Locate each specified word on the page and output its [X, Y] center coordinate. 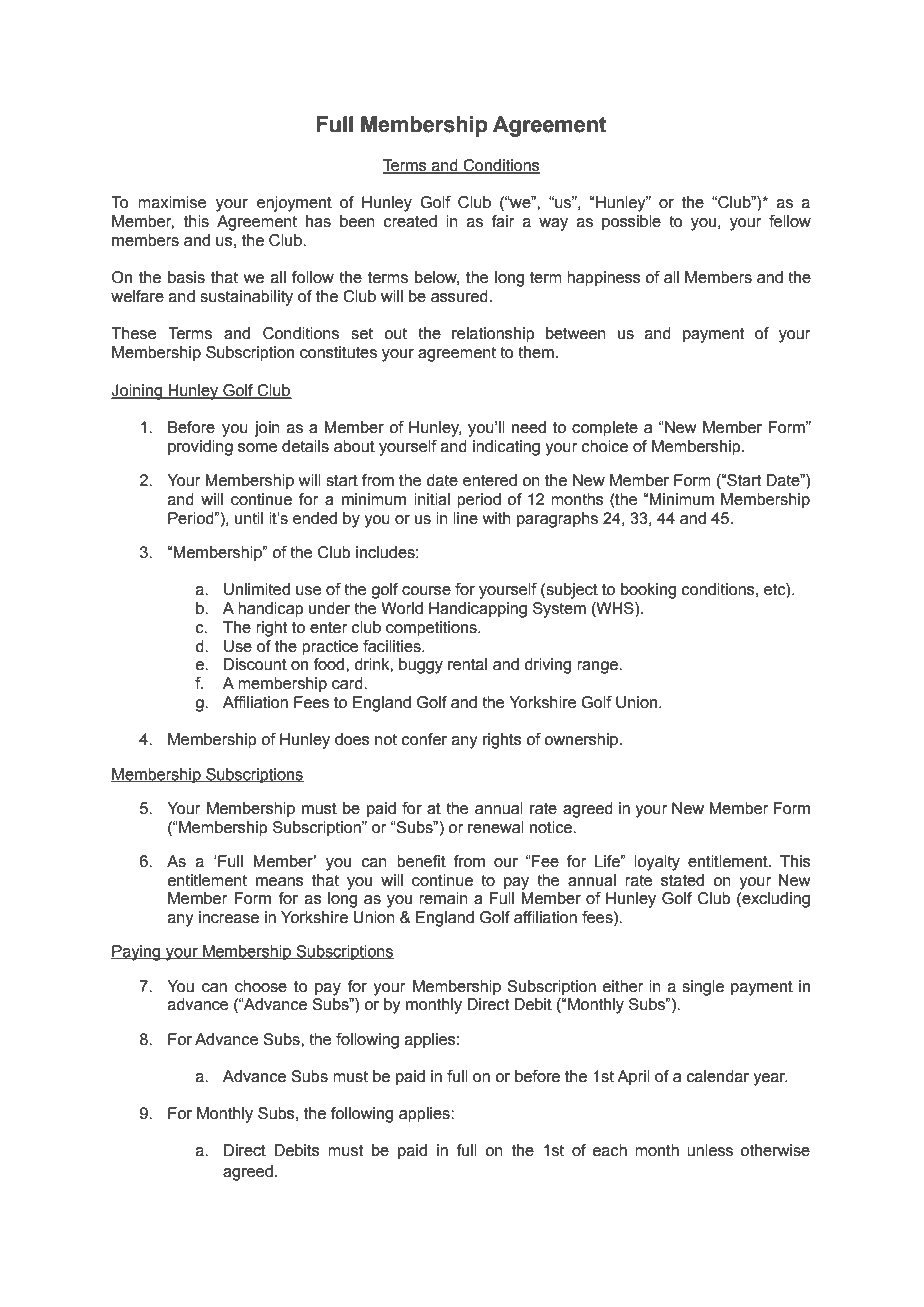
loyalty [657, 863]
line [465, 518]
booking [648, 591]
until [249, 518]
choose [261, 986]
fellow [790, 221]
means [280, 882]
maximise [172, 202]
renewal [496, 827]
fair [503, 221]
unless [710, 1150]
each [610, 1150]
